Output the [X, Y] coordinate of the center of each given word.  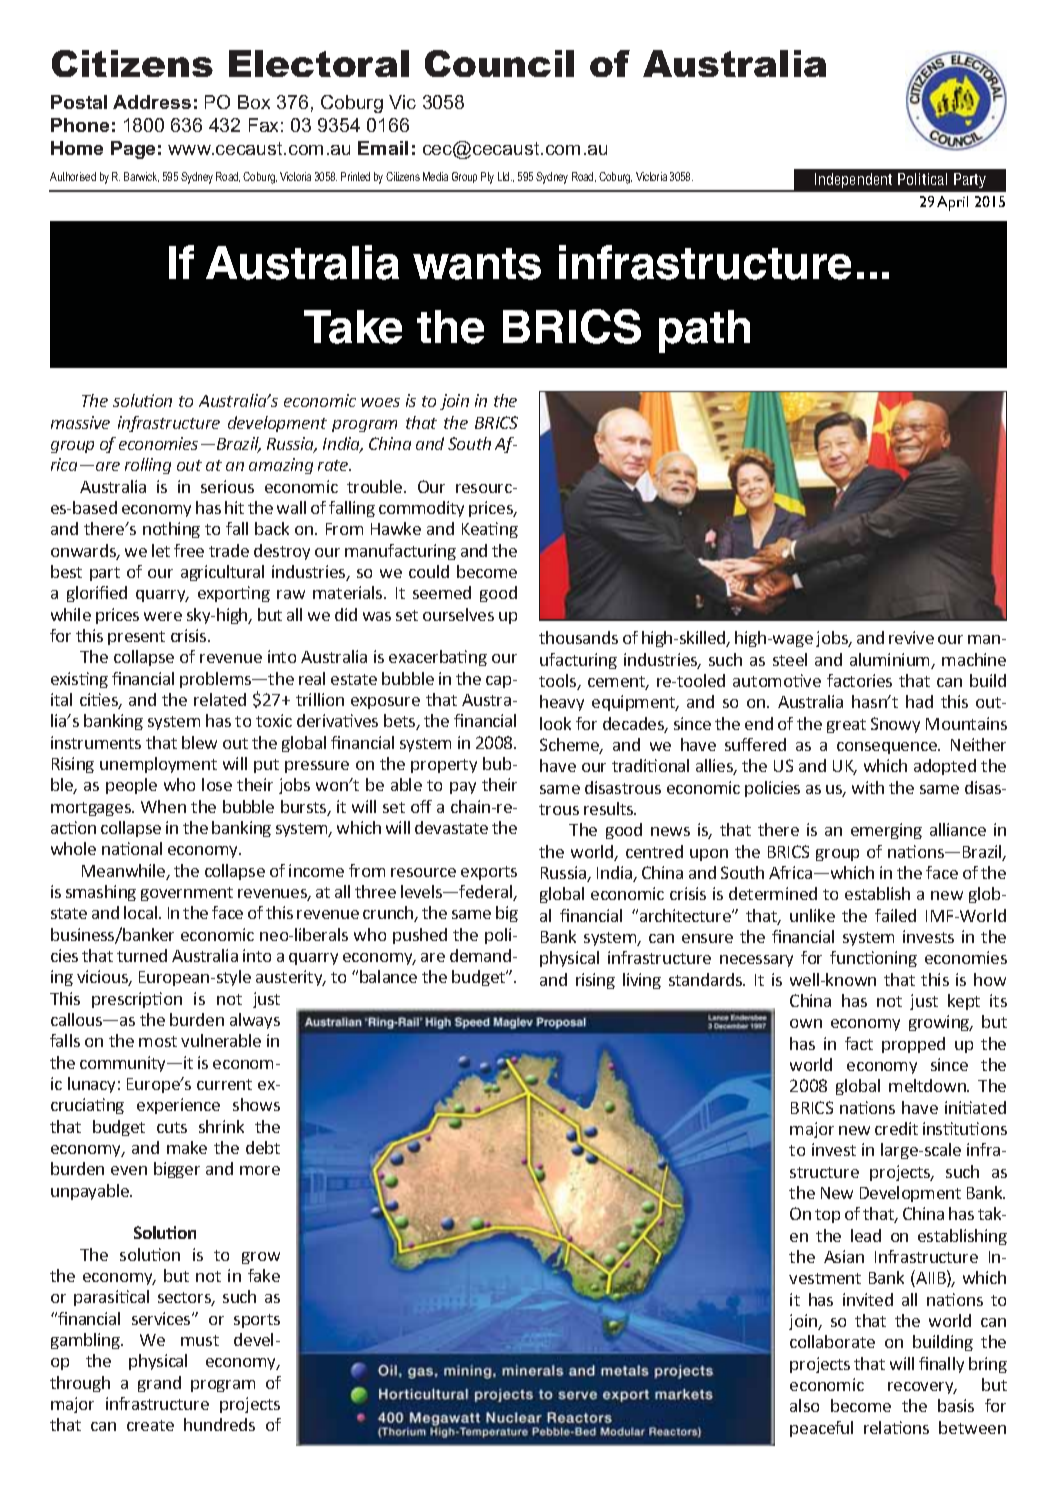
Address [152, 102]
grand [159, 1384]
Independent [853, 180]
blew [199, 742]
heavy [562, 703]
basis [956, 1405]
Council [499, 63]
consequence [888, 748]
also [804, 1405]
